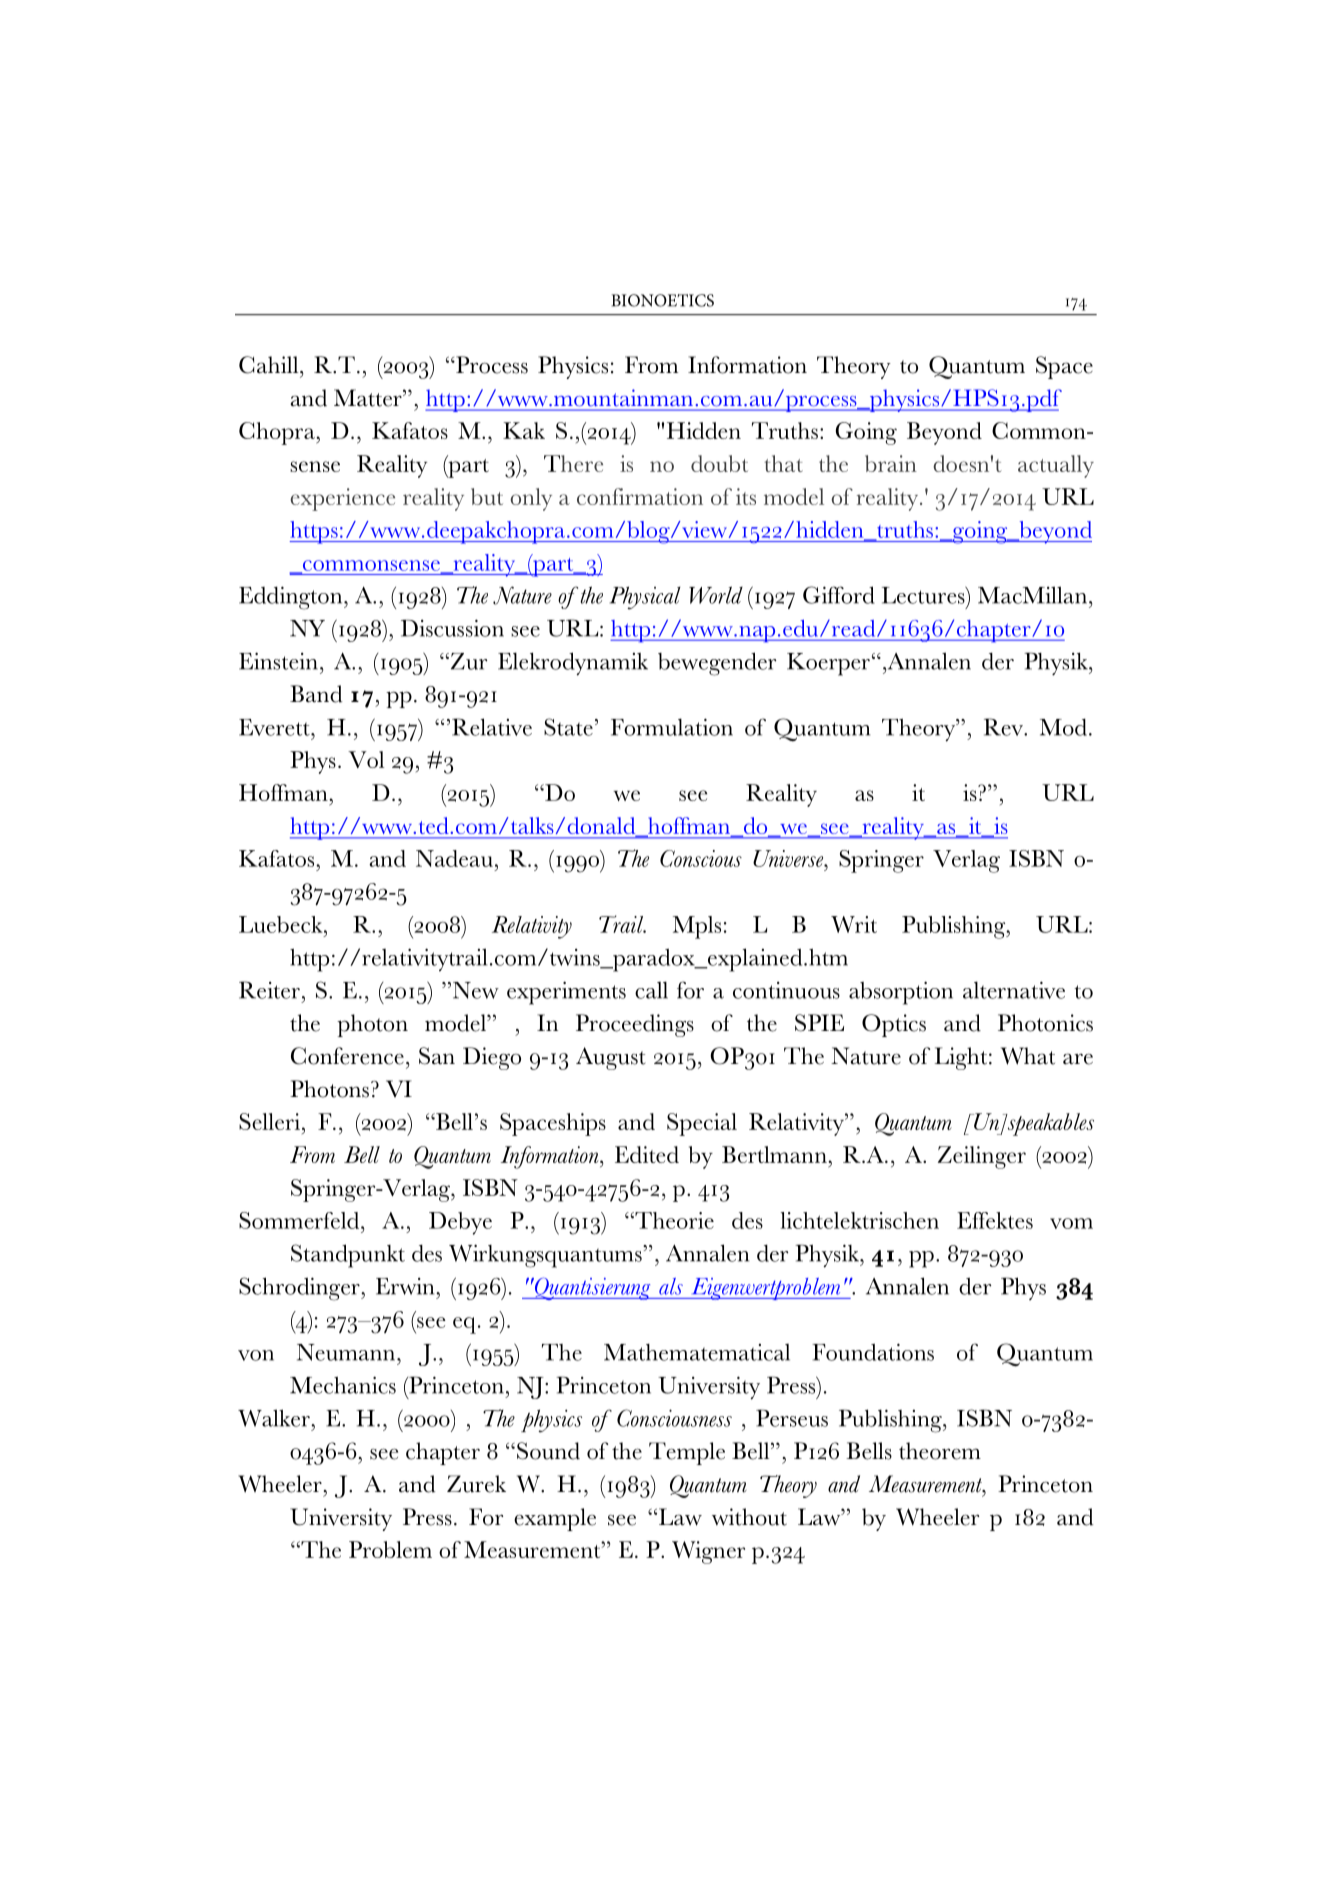 This document has width=1330, height=1882. What do you see at coordinates (275, 1418) in the document?
I see `Walker` at bounding box center [275, 1418].
